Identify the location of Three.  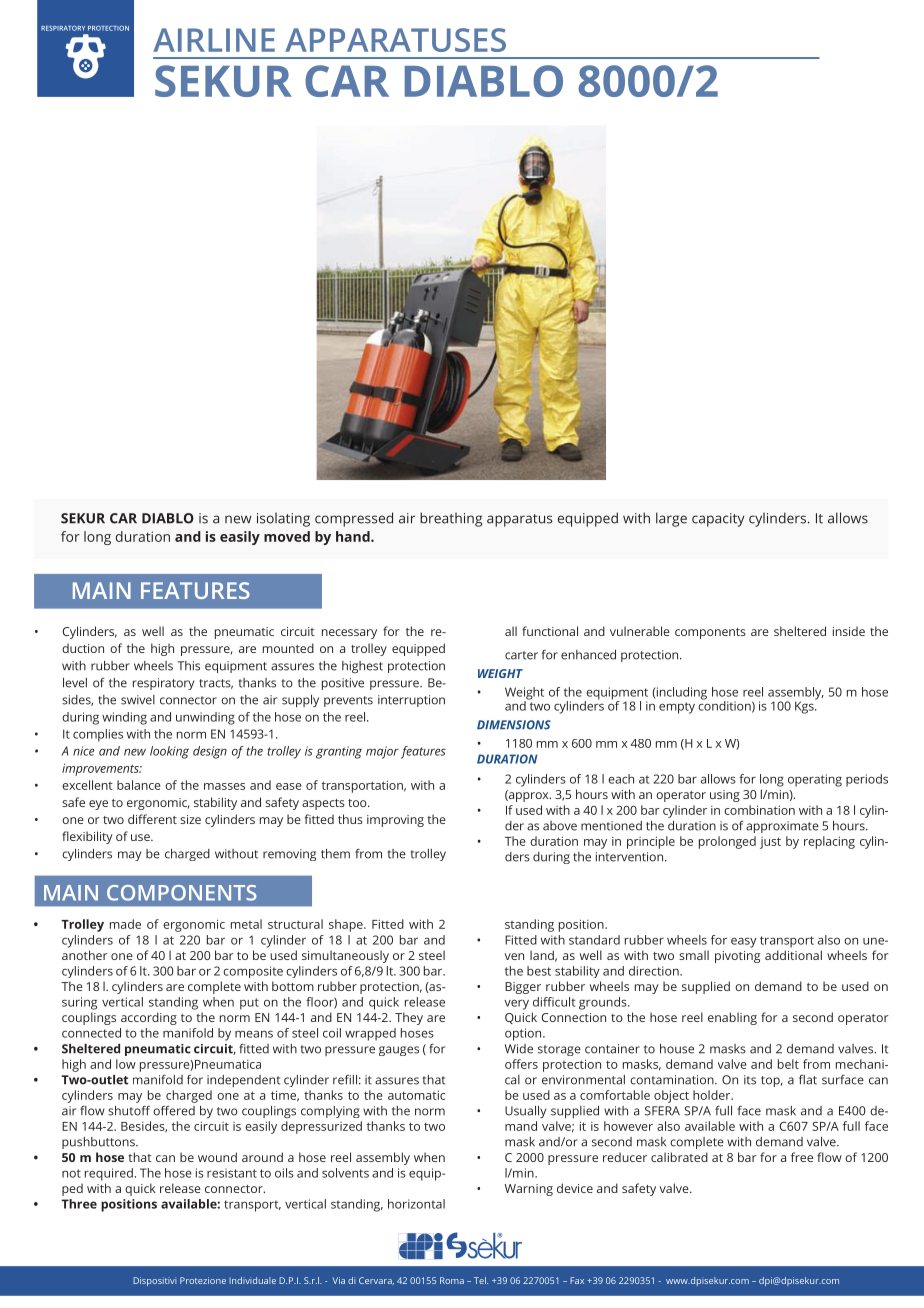
(79, 1204).
